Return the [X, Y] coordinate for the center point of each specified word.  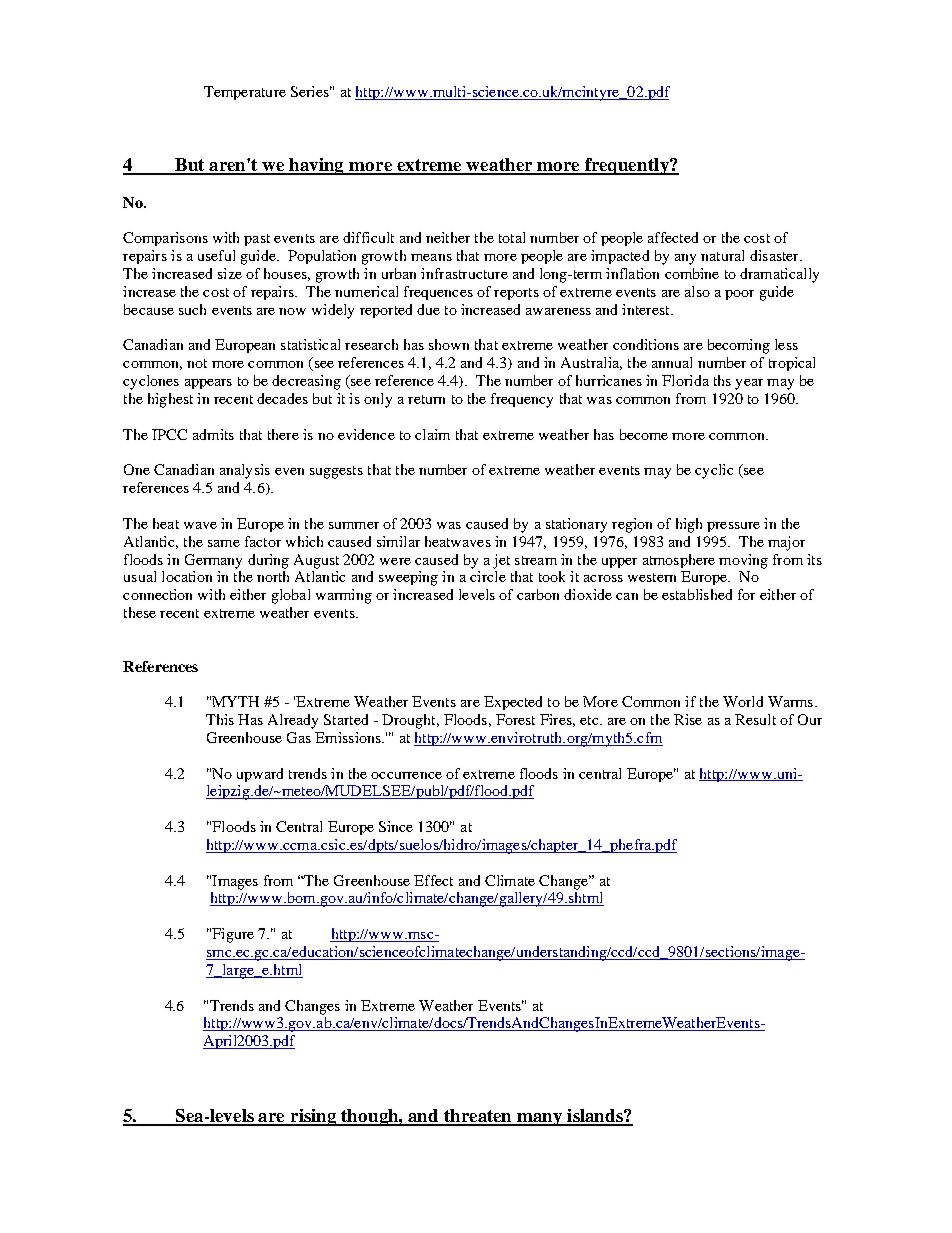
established [697, 594]
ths [722, 380]
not [197, 363]
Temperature [245, 93]
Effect [433, 880]
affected [673, 237]
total [512, 237]
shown [449, 344]
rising [314, 1117]
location [187, 576]
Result [755, 719]
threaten [478, 1117]
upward [260, 775]
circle [488, 576]
